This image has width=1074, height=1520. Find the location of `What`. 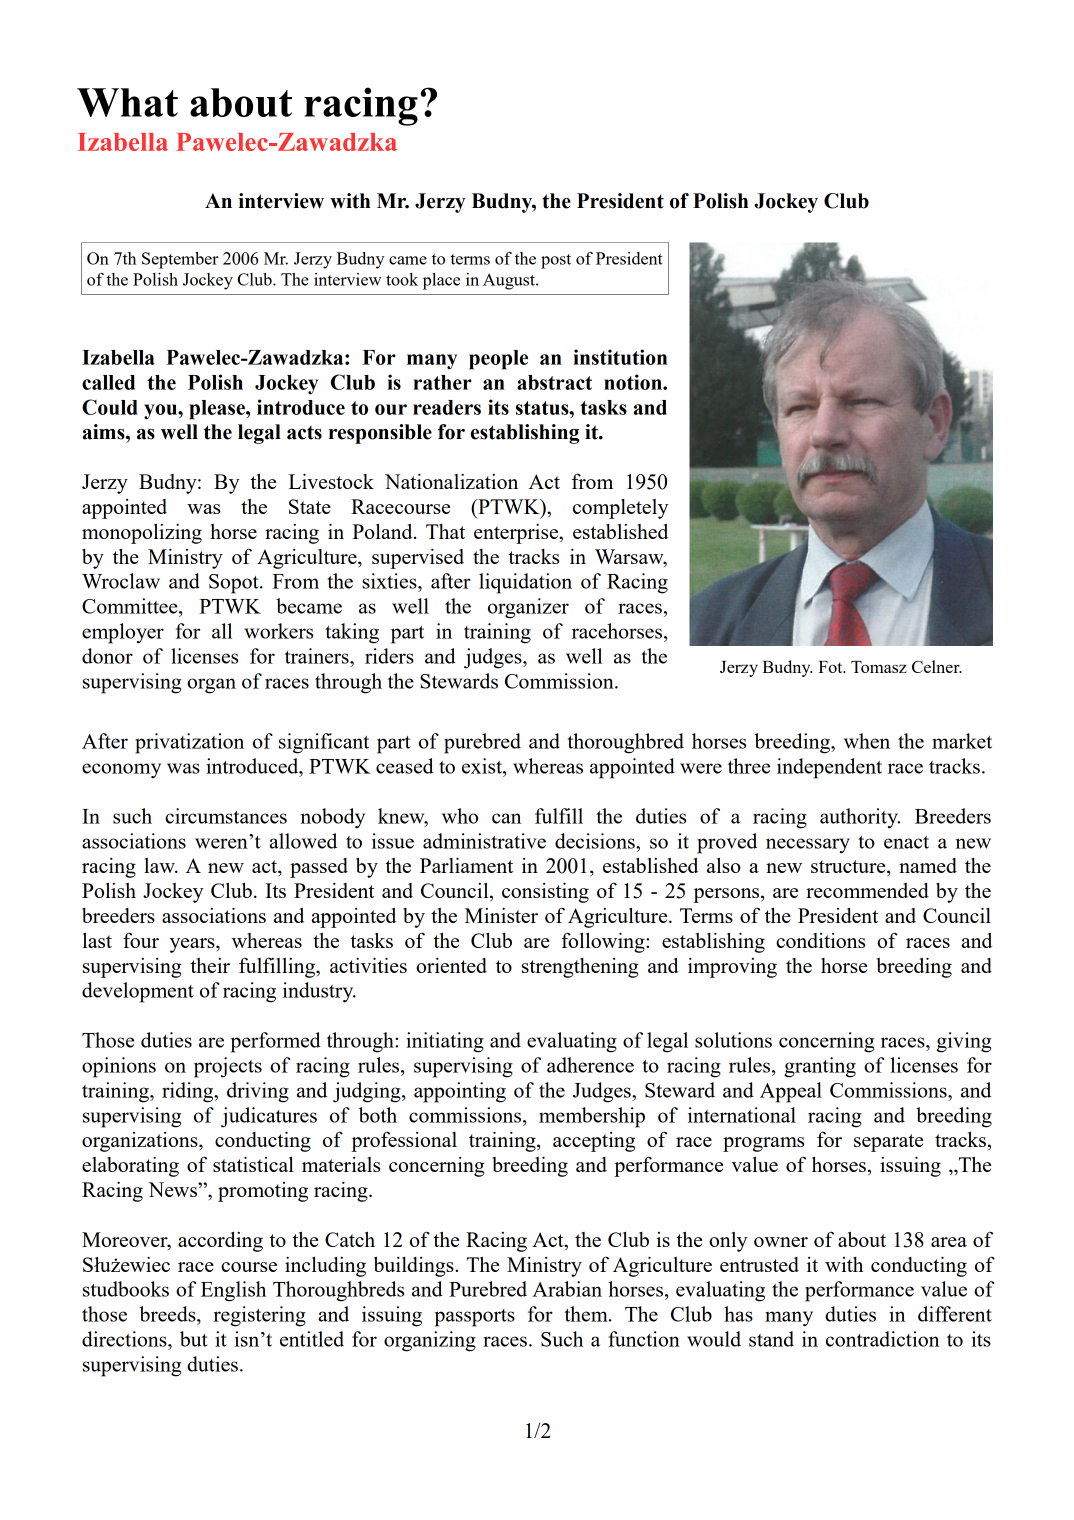

What is located at coordinates (127, 102).
